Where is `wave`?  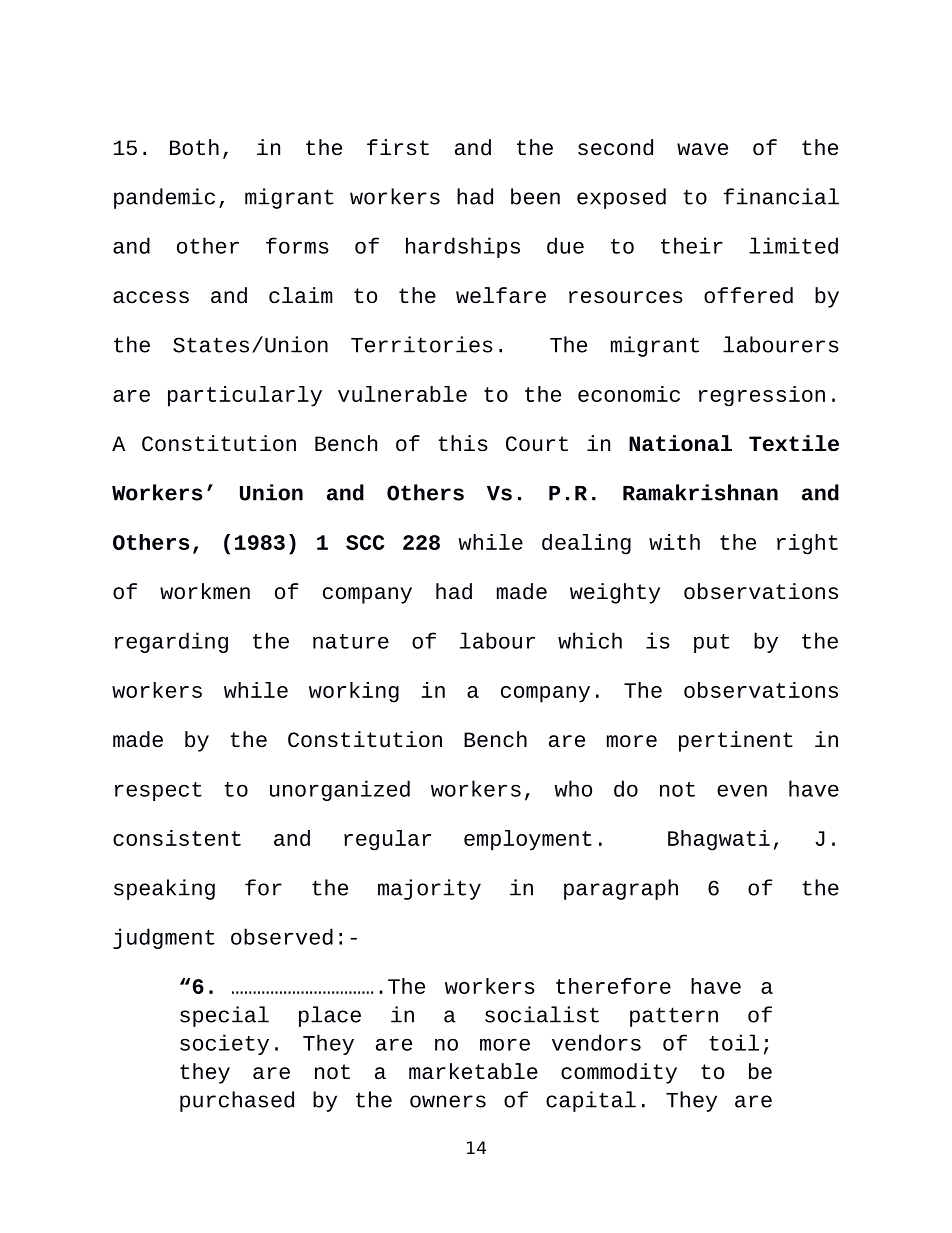 wave is located at coordinates (702, 149).
